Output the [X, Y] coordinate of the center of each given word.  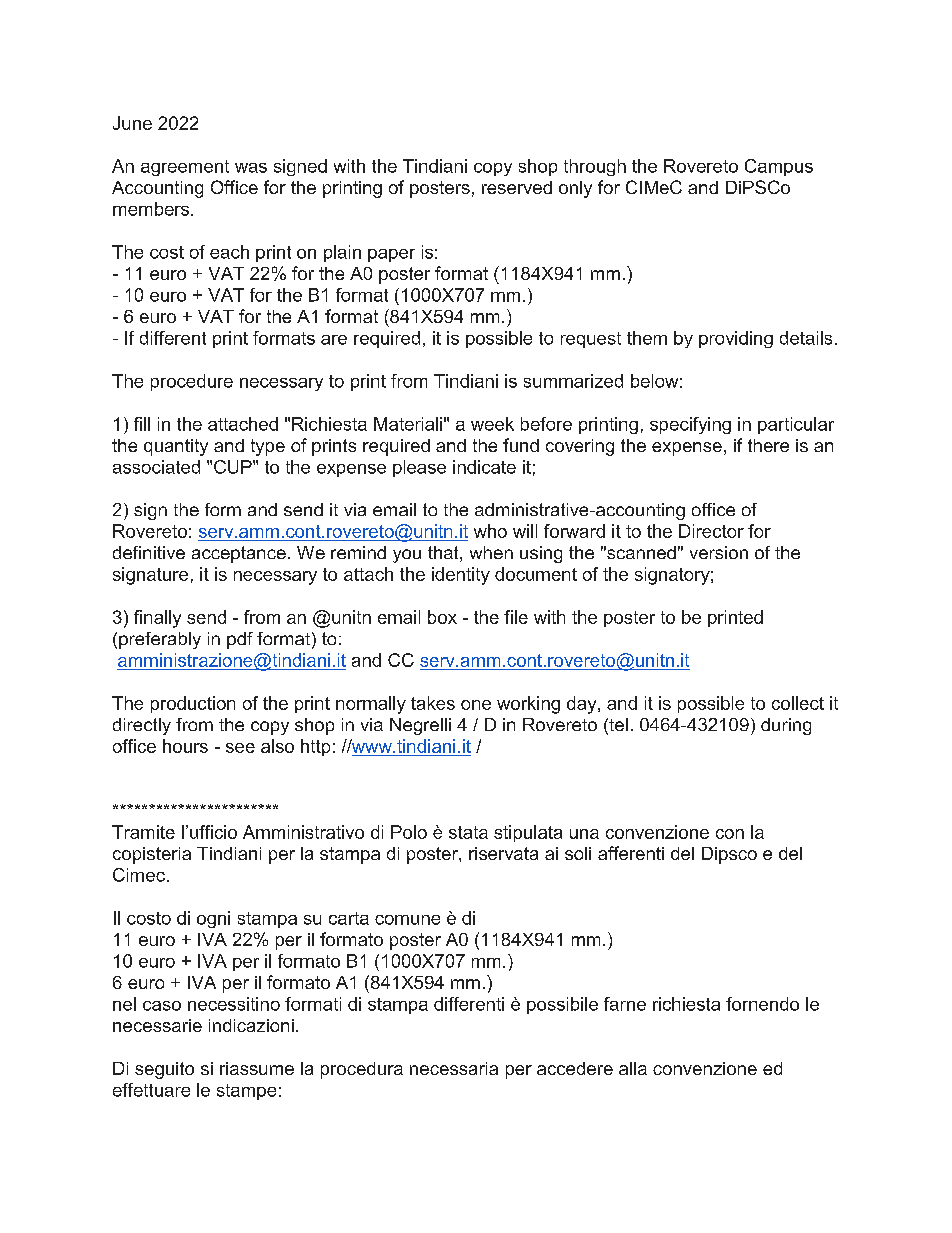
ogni [213, 919]
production [193, 704]
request [591, 340]
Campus [779, 167]
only [575, 189]
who [490, 531]
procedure [192, 382]
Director [711, 531]
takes [433, 703]
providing [736, 339]
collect [798, 703]
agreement [185, 168]
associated [156, 467]
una [584, 834]
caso [162, 1006]
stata [468, 832]
